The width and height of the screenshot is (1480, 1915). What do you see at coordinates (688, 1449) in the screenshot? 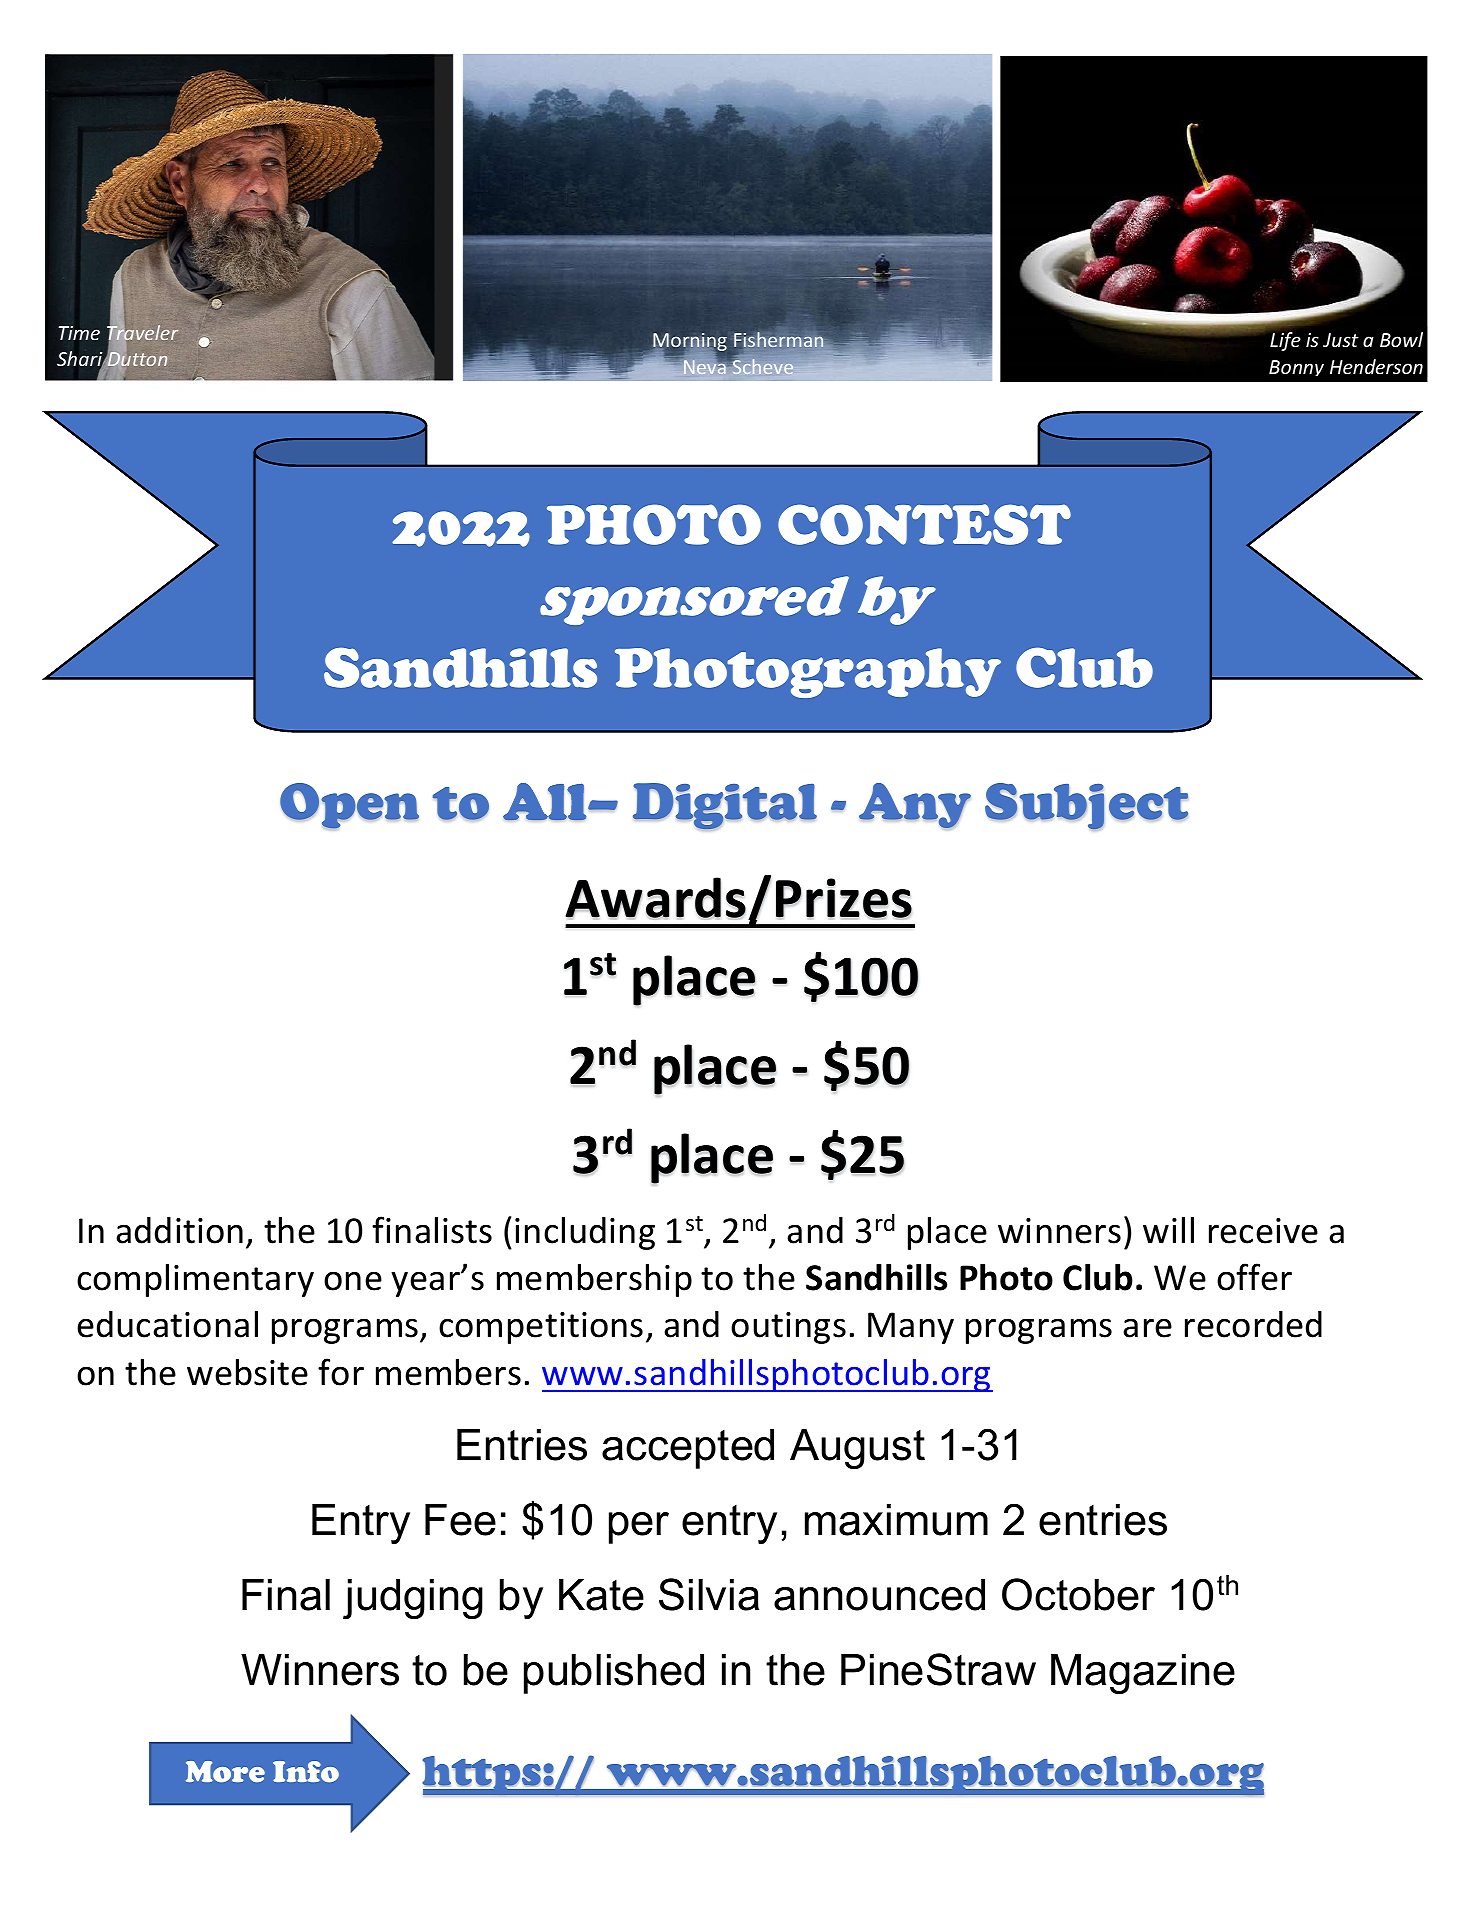
I see `accepted` at bounding box center [688, 1449].
